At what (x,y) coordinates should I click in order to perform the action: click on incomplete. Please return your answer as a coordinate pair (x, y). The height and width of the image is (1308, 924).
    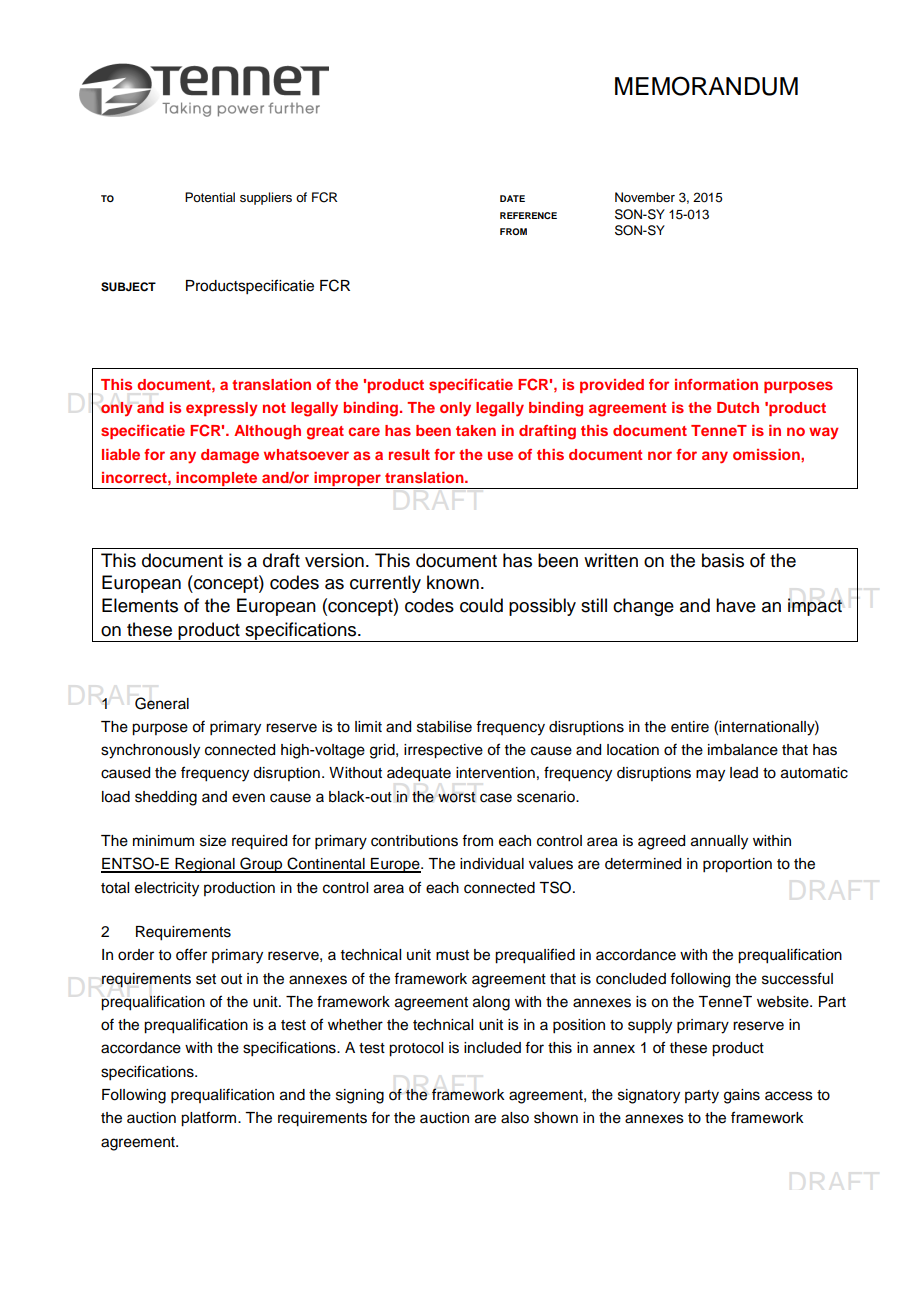
    Looking at the image, I should click on (217, 480).
